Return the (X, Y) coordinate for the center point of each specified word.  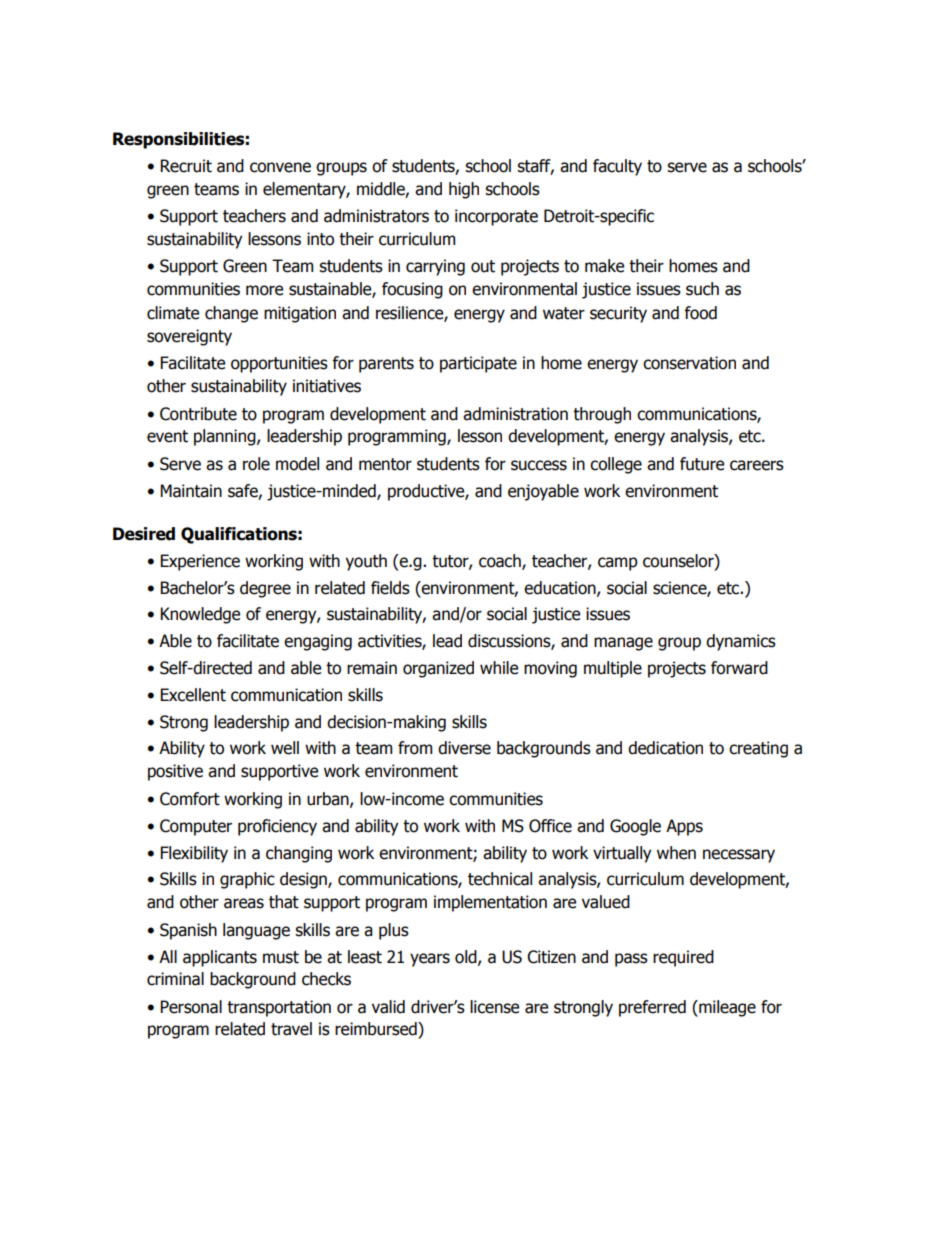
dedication (665, 748)
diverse (464, 748)
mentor (385, 464)
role (256, 464)
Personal (191, 1007)
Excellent (193, 695)
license (494, 1007)
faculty (617, 167)
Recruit (186, 166)
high (464, 190)
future (702, 464)
